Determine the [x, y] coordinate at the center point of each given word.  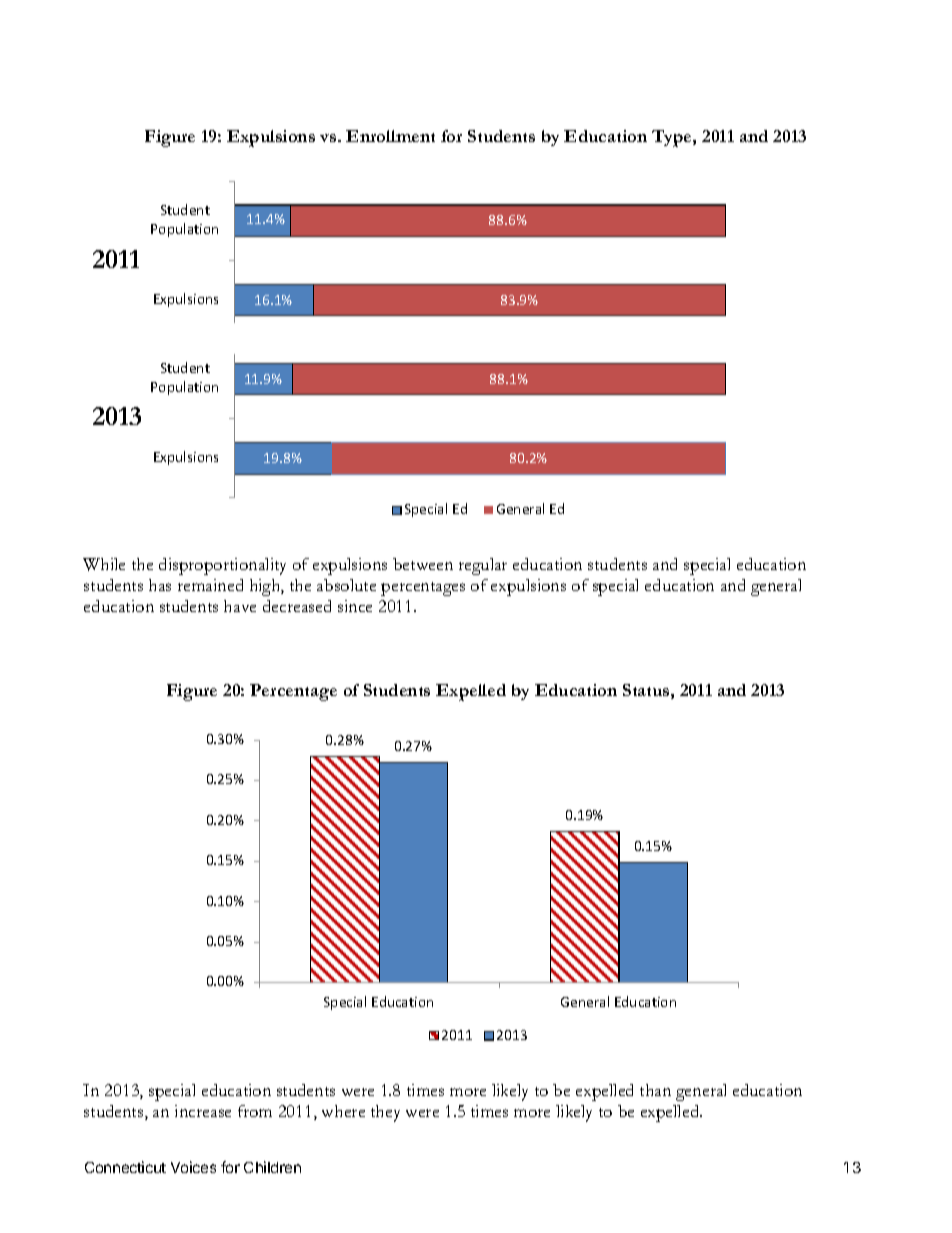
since [355, 606]
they [385, 1113]
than [655, 1090]
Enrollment [390, 136]
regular [483, 566]
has [160, 585]
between [423, 564]
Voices [193, 1167]
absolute [346, 585]
